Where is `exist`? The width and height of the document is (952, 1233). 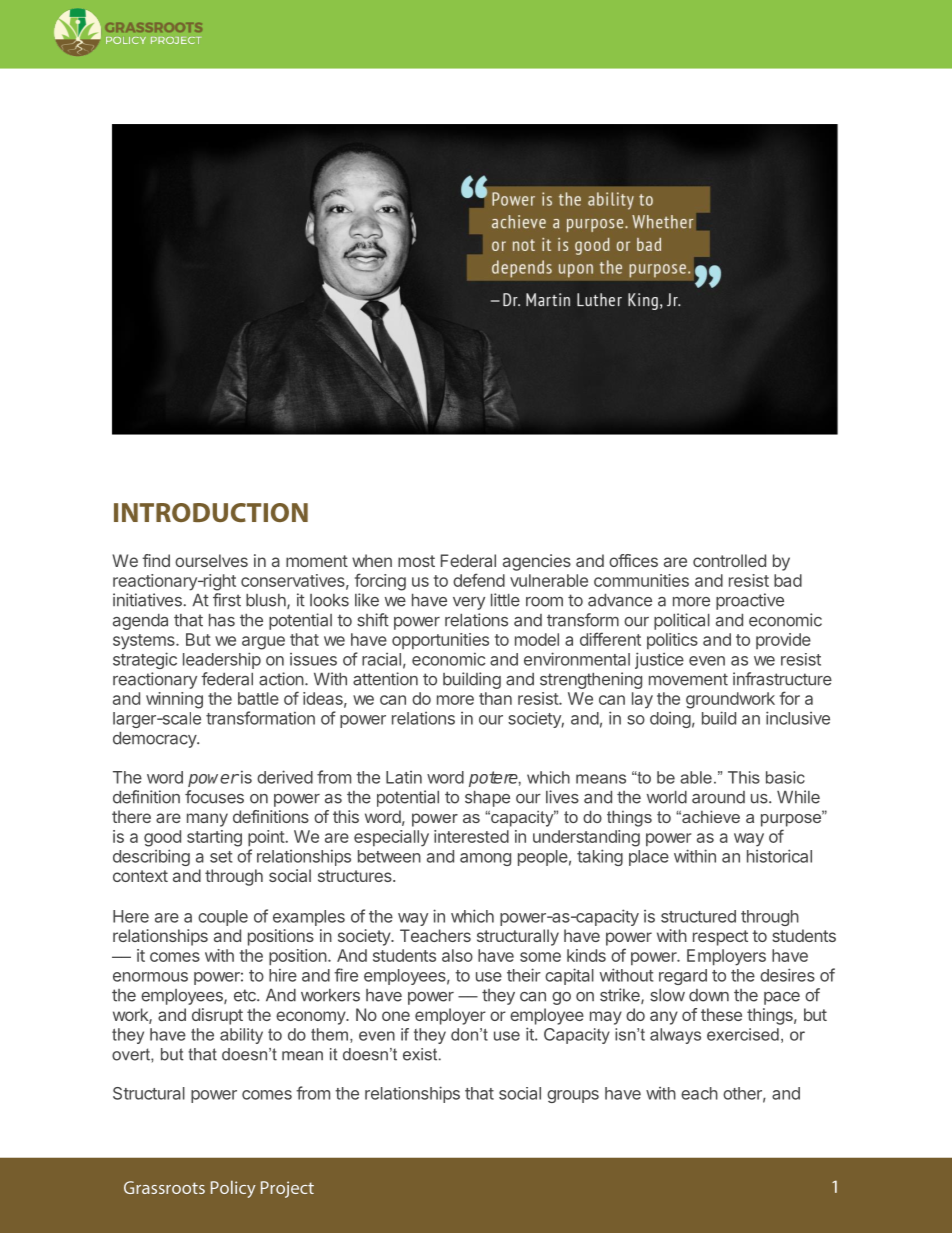 exist is located at coordinates (421, 1054).
